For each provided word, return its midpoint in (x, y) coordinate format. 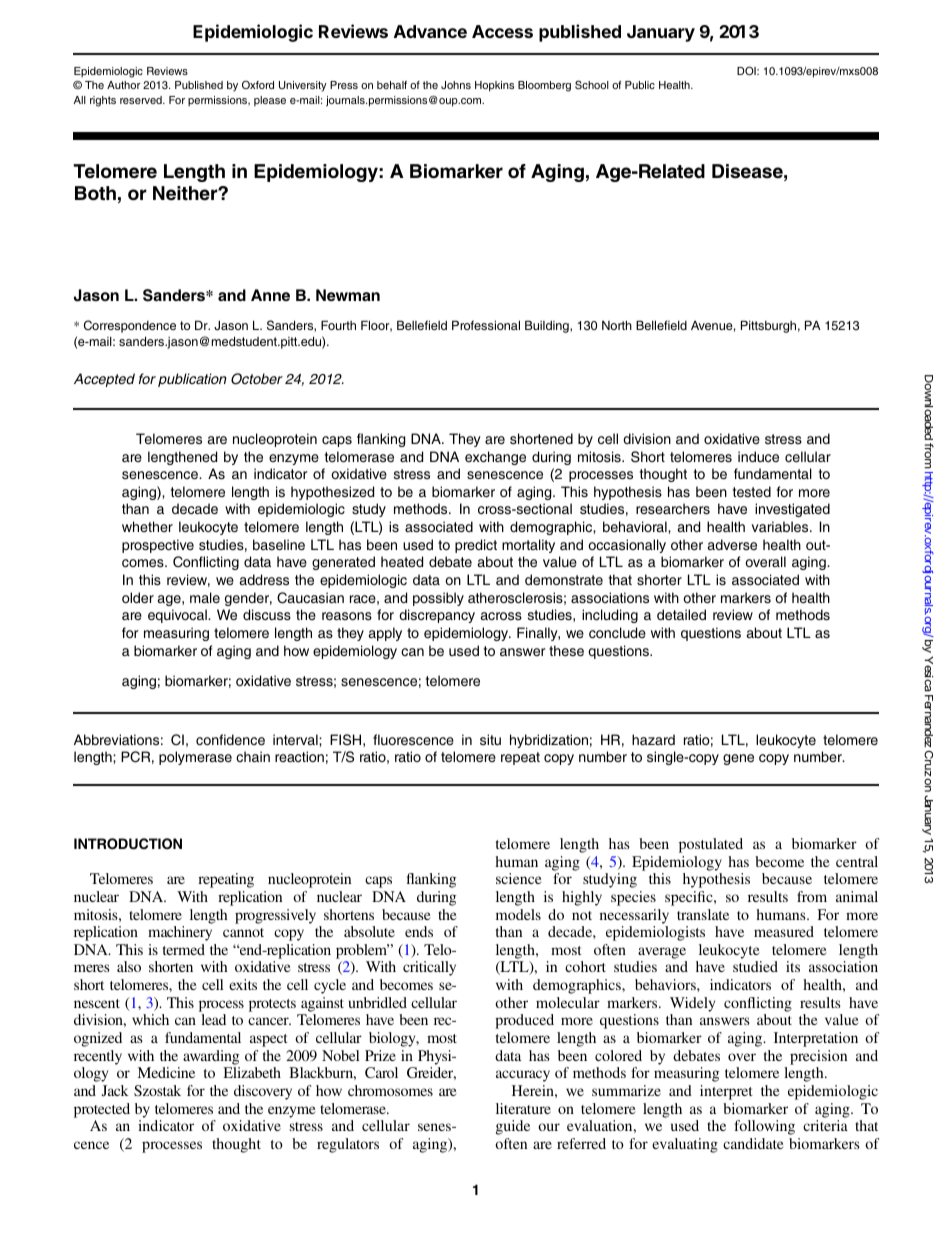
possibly (438, 599)
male (205, 597)
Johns (456, 85)
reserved (142, 100)
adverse (732, 544)
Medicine (166, 1072)
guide (513, 1127)
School (592, 84)
